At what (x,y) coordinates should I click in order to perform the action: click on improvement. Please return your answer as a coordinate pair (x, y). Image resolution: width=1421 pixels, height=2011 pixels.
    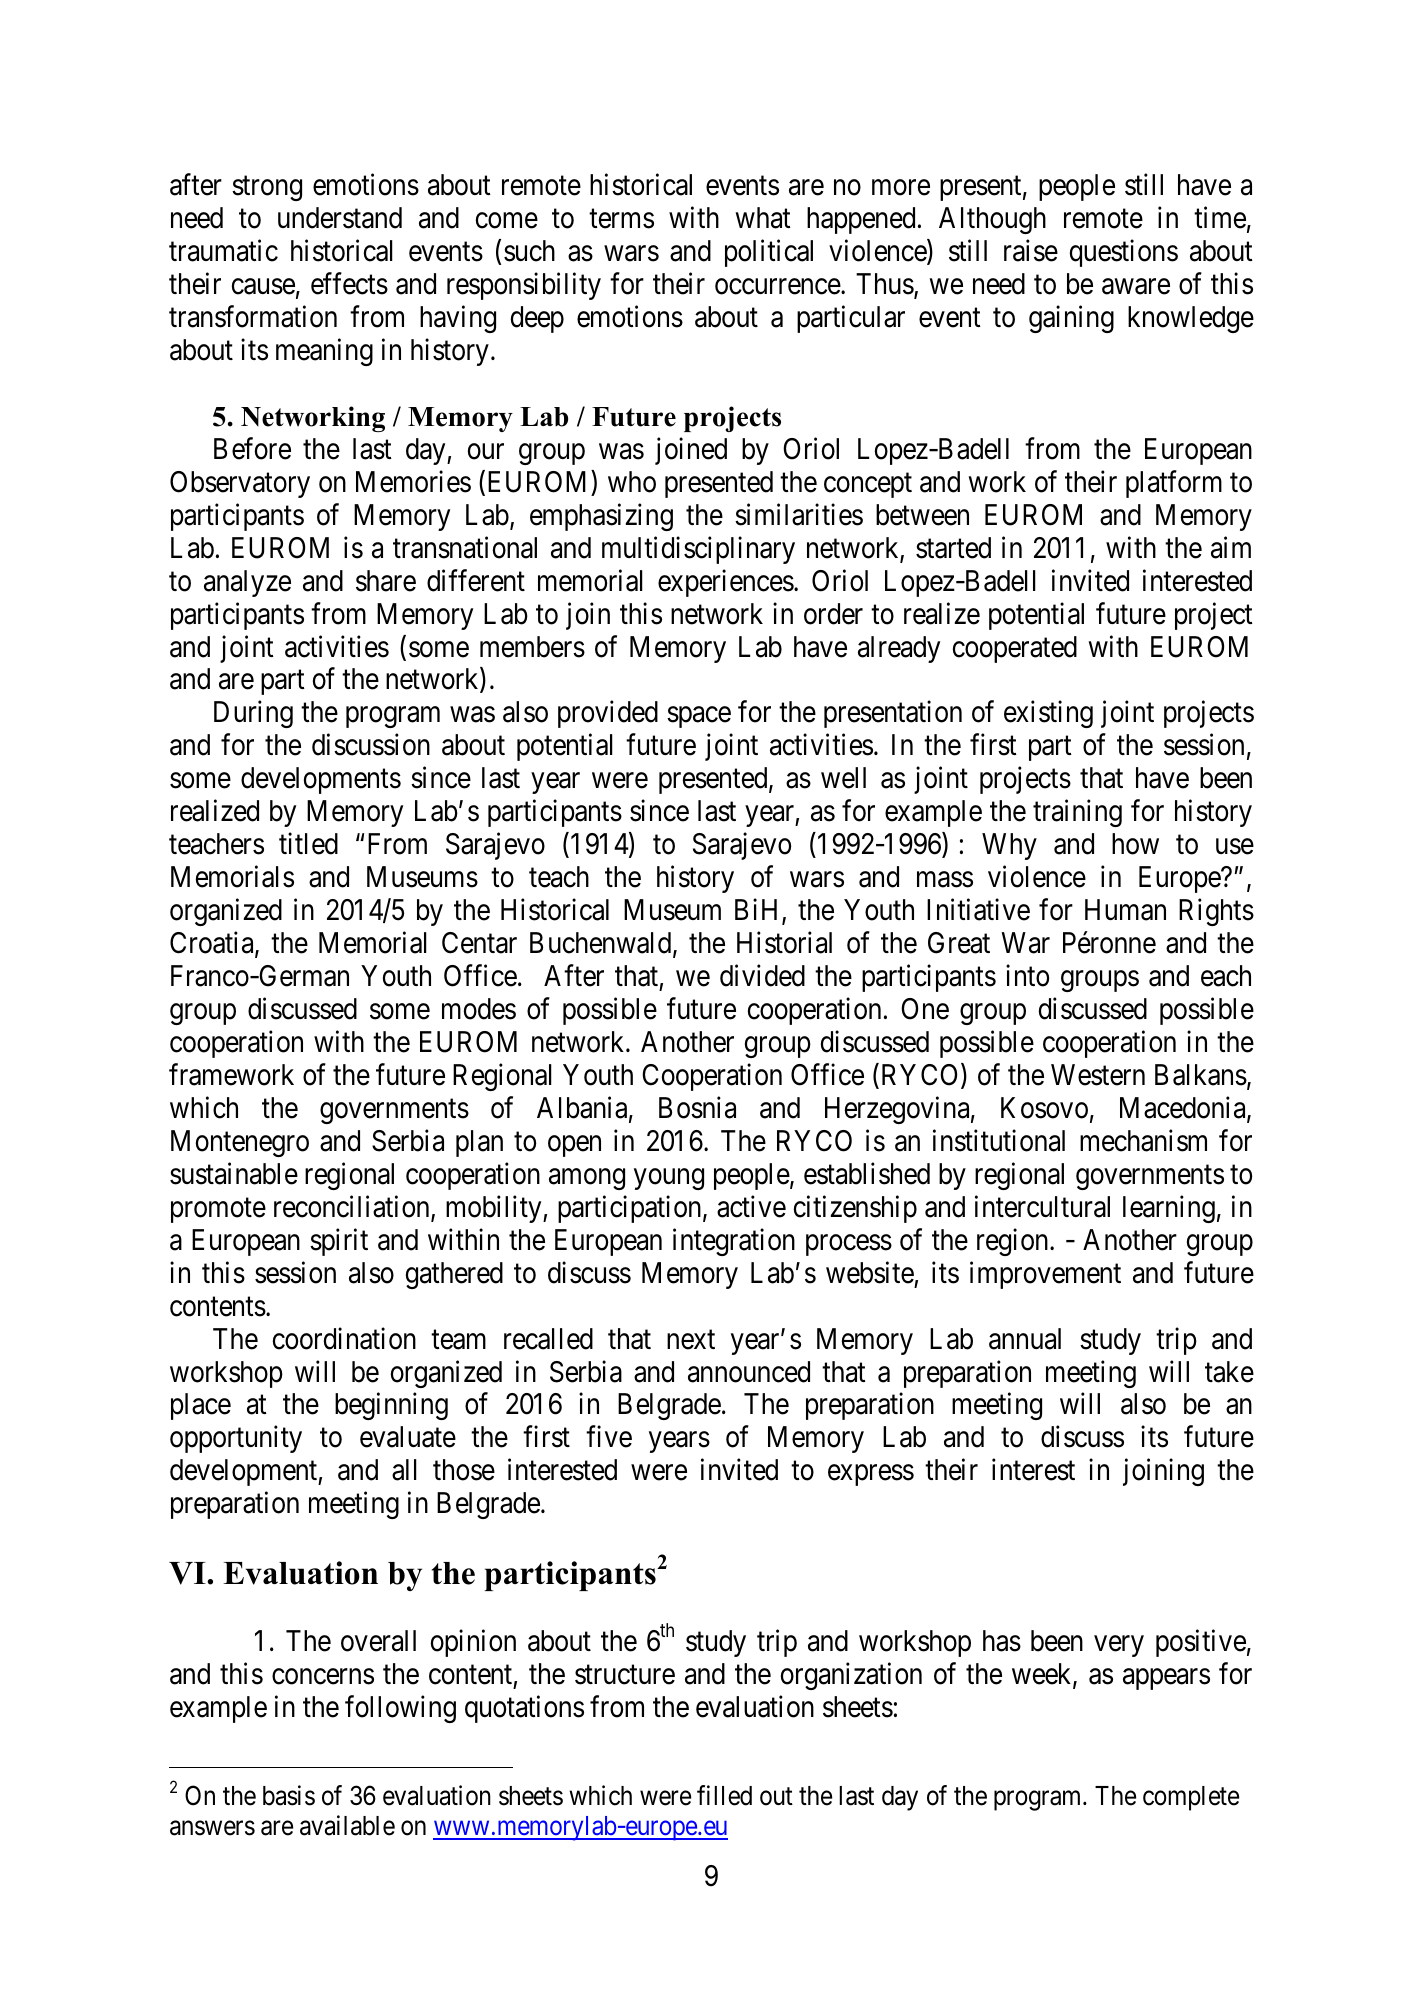
    Looking at the image, I should click on (1045, 1275).
